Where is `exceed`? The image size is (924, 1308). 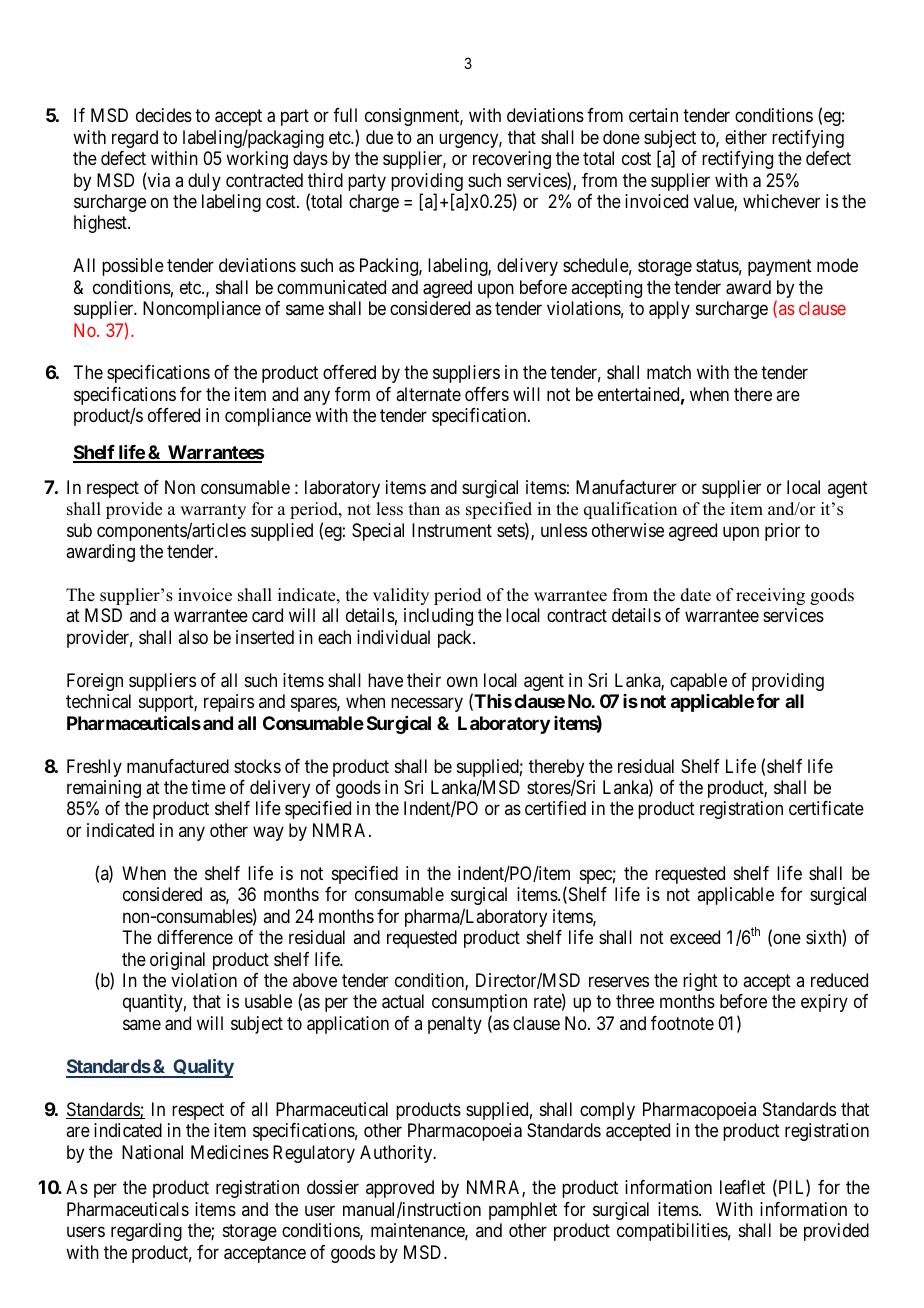 exceed is located at coordinates (695, 937).
